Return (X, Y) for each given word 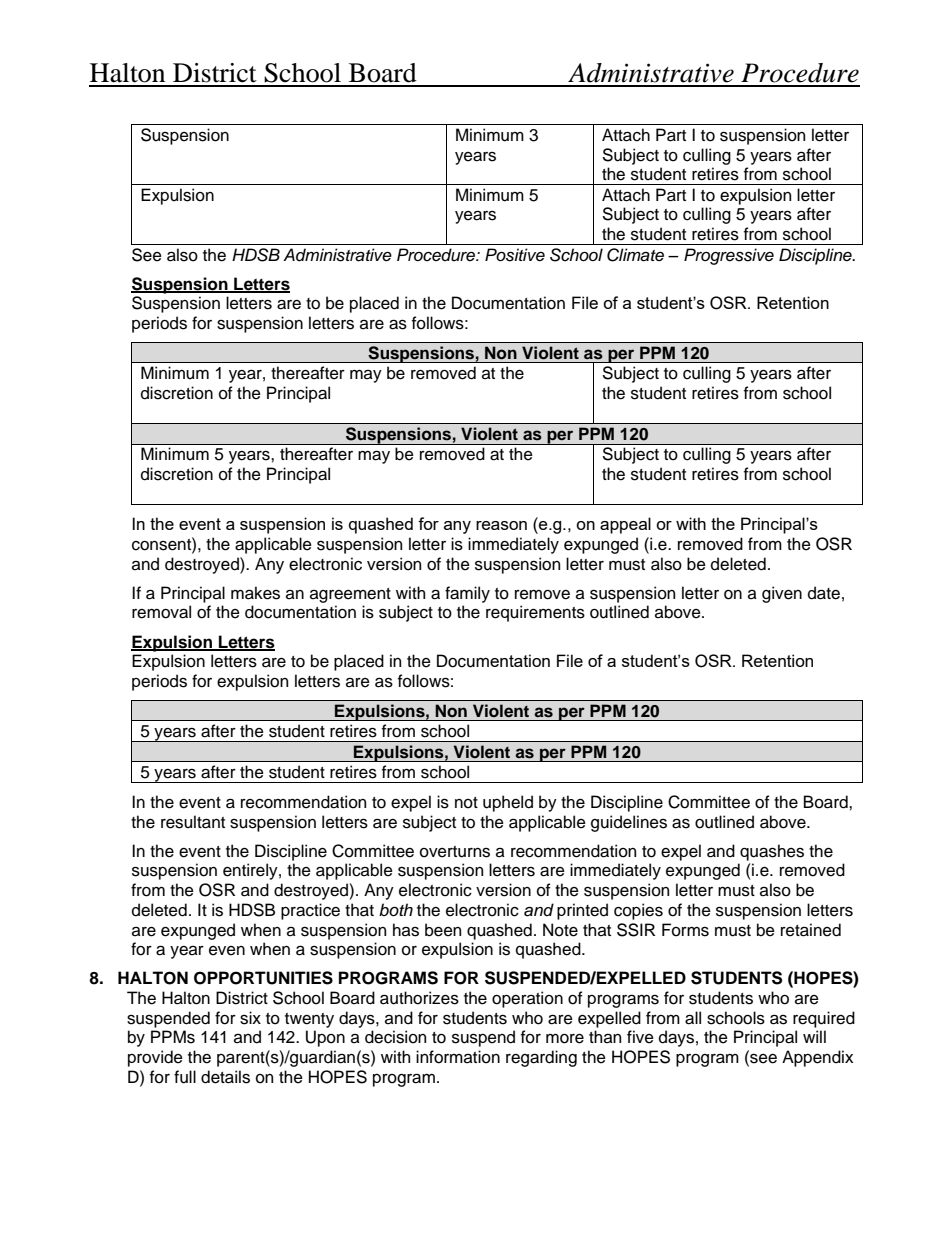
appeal (625, 525)
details (225, 1077)
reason (501, 525)
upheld (508, 803)
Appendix (817, 1058)
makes (255, 593)
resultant (193, 822)
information (458, 1057)
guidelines (629, 823)
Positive (515, 255)
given (782, 594)
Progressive (729, 256)
